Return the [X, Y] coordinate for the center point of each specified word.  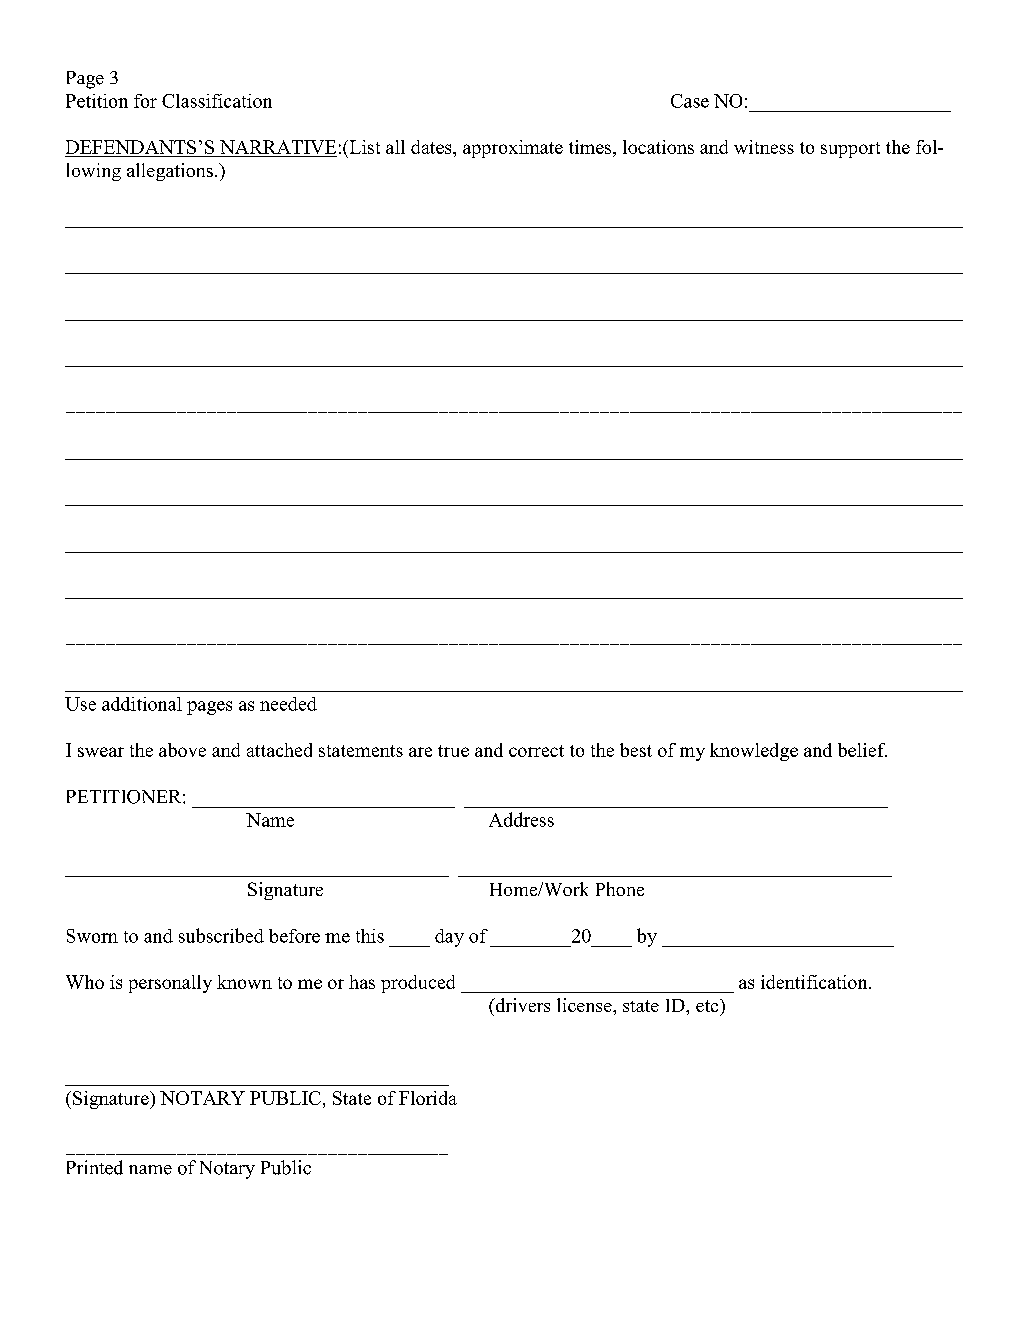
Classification [217, 101]
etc [708, 1005]
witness [764, 147]
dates [432, 147]
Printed [95, 1167]
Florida [428, 1098]
